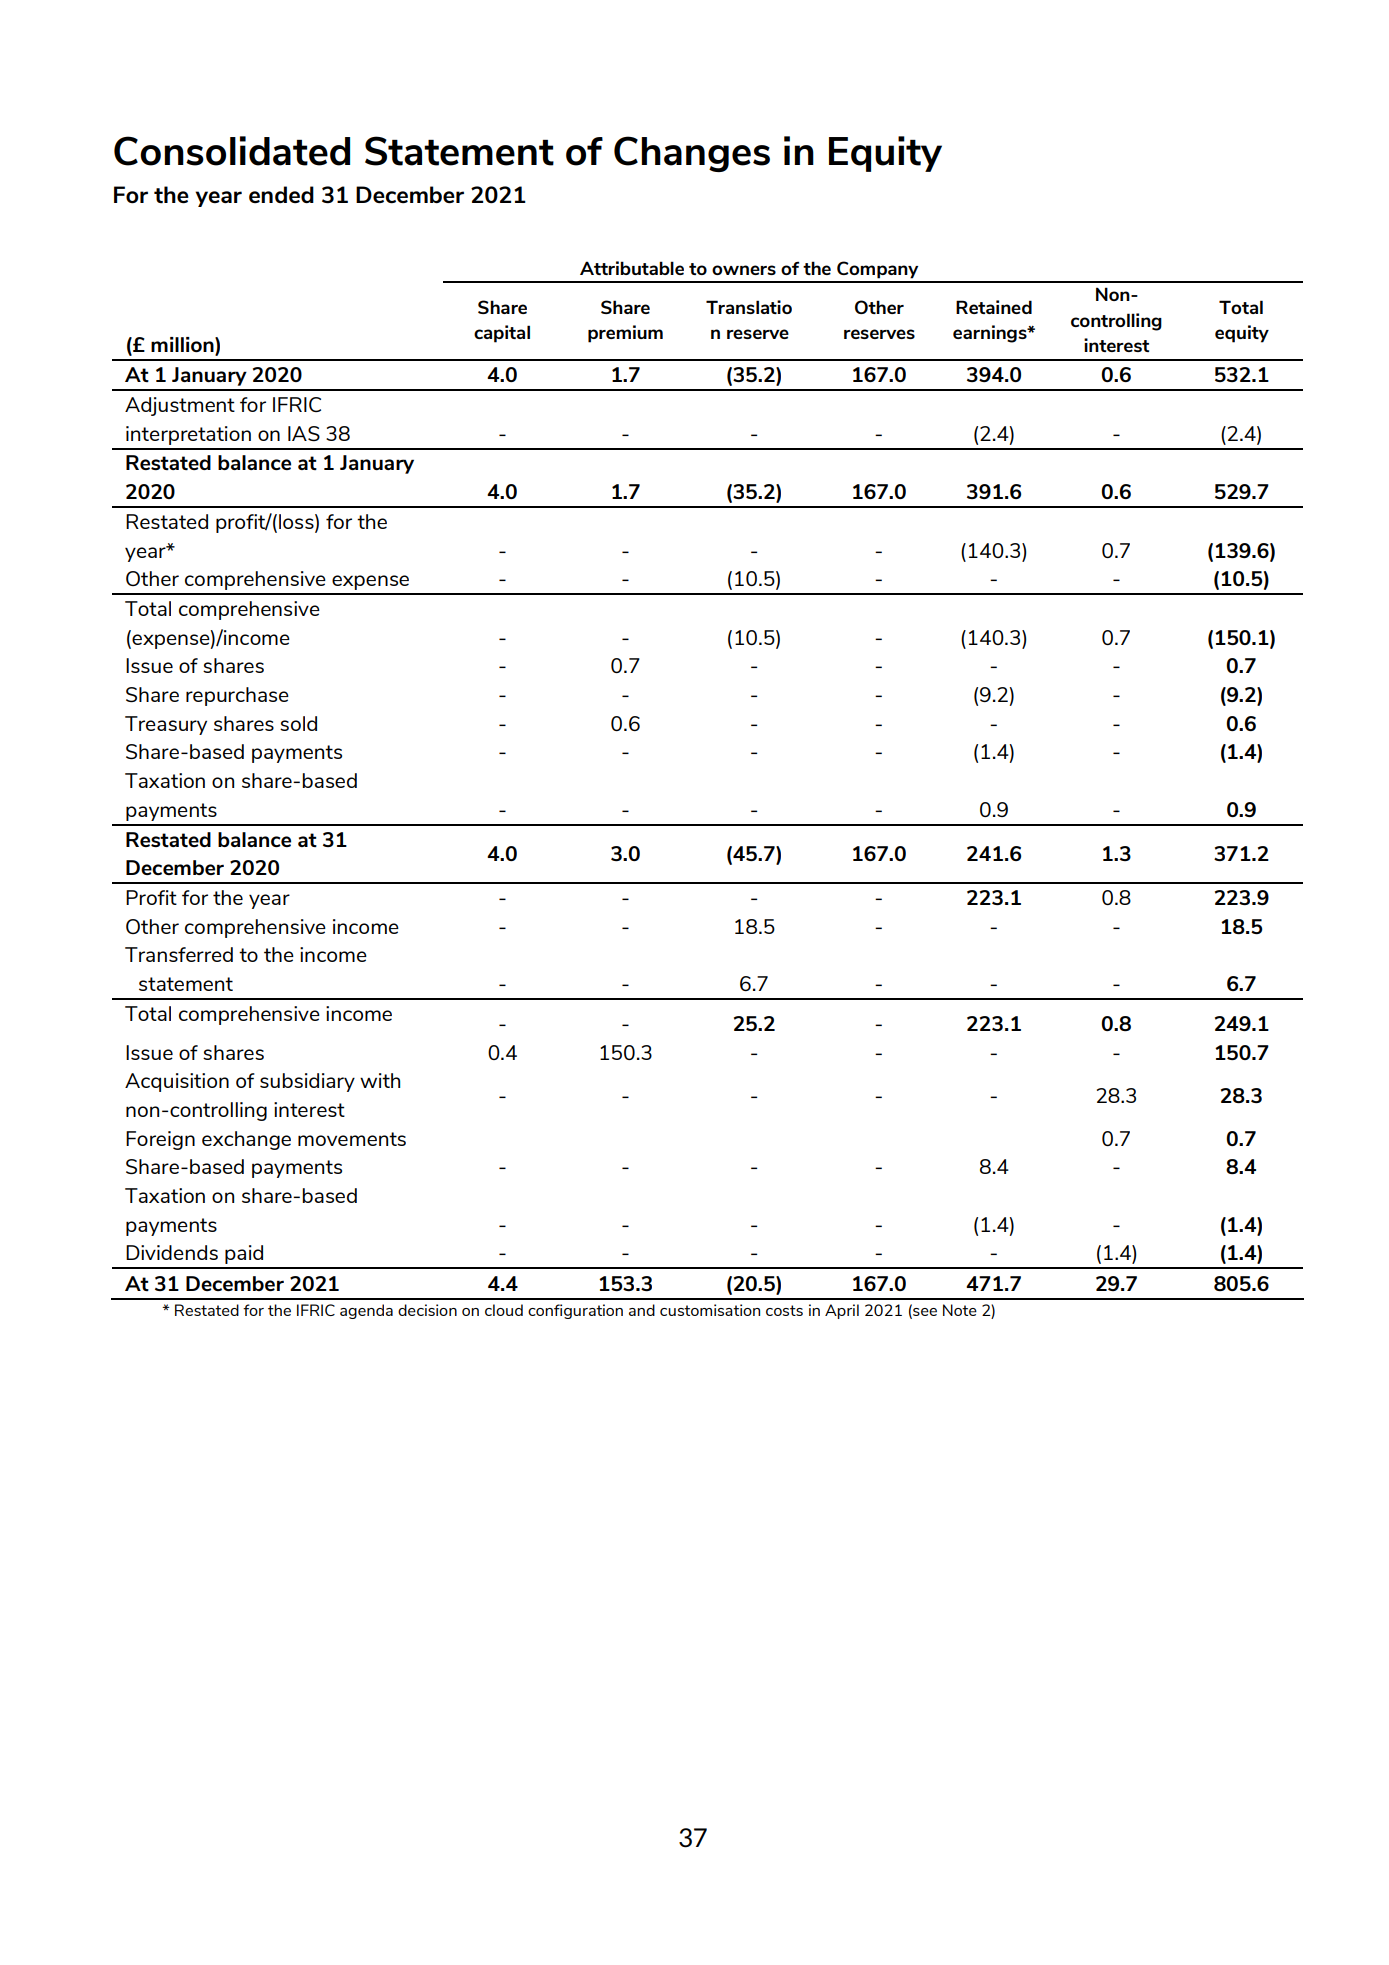  I want to click on Changes, so click(692, 154).
